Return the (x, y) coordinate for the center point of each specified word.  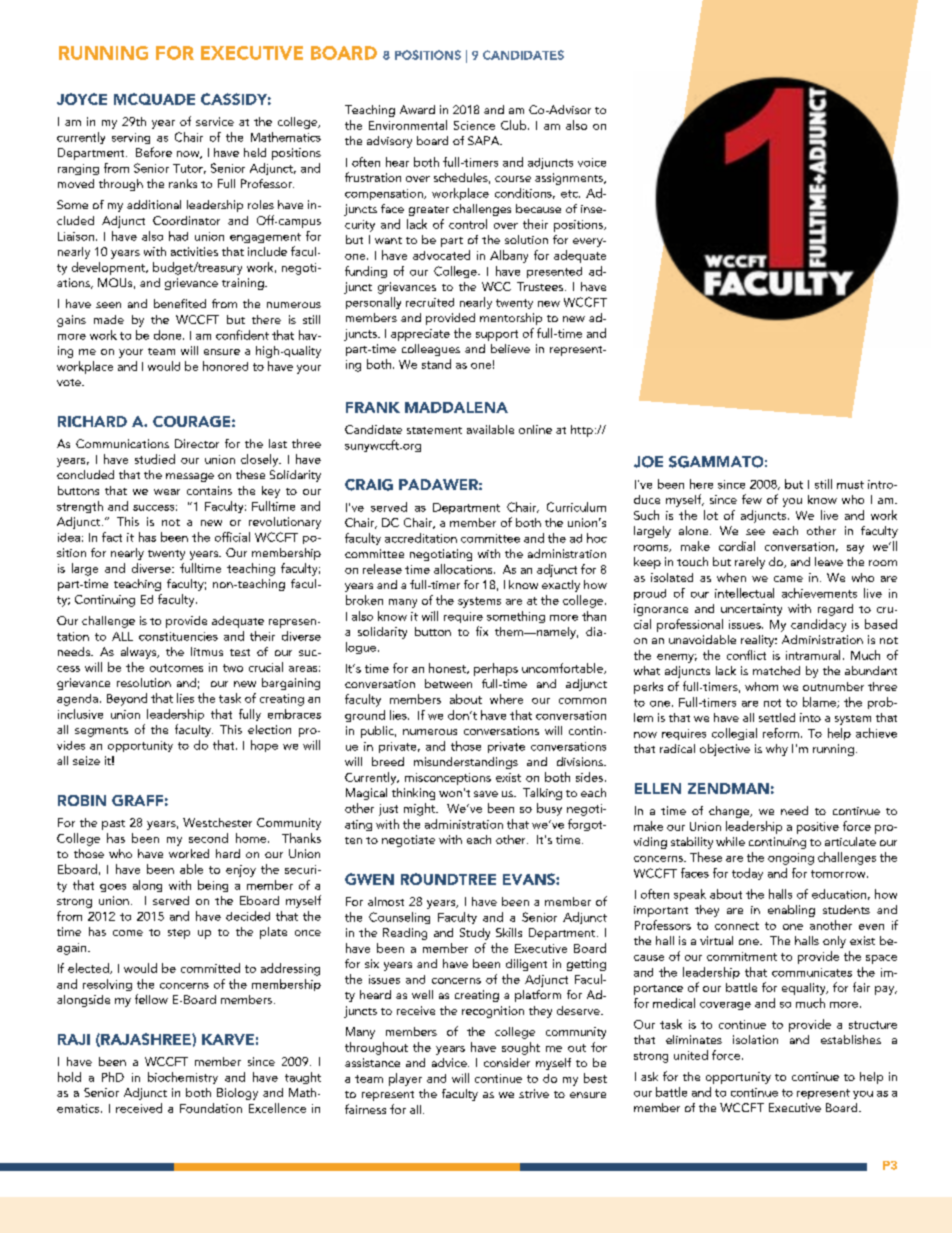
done (169, 335)
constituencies (178, 636)
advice (450, 1062)
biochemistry (183, 1078)
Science (474, 125)
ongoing (791, 859)
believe (510, 348)
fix (482, 631)
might (421, 809)
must (850, 485)
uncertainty (751, 610)
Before (154, 152)
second (208, 838)
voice (592, 162)
